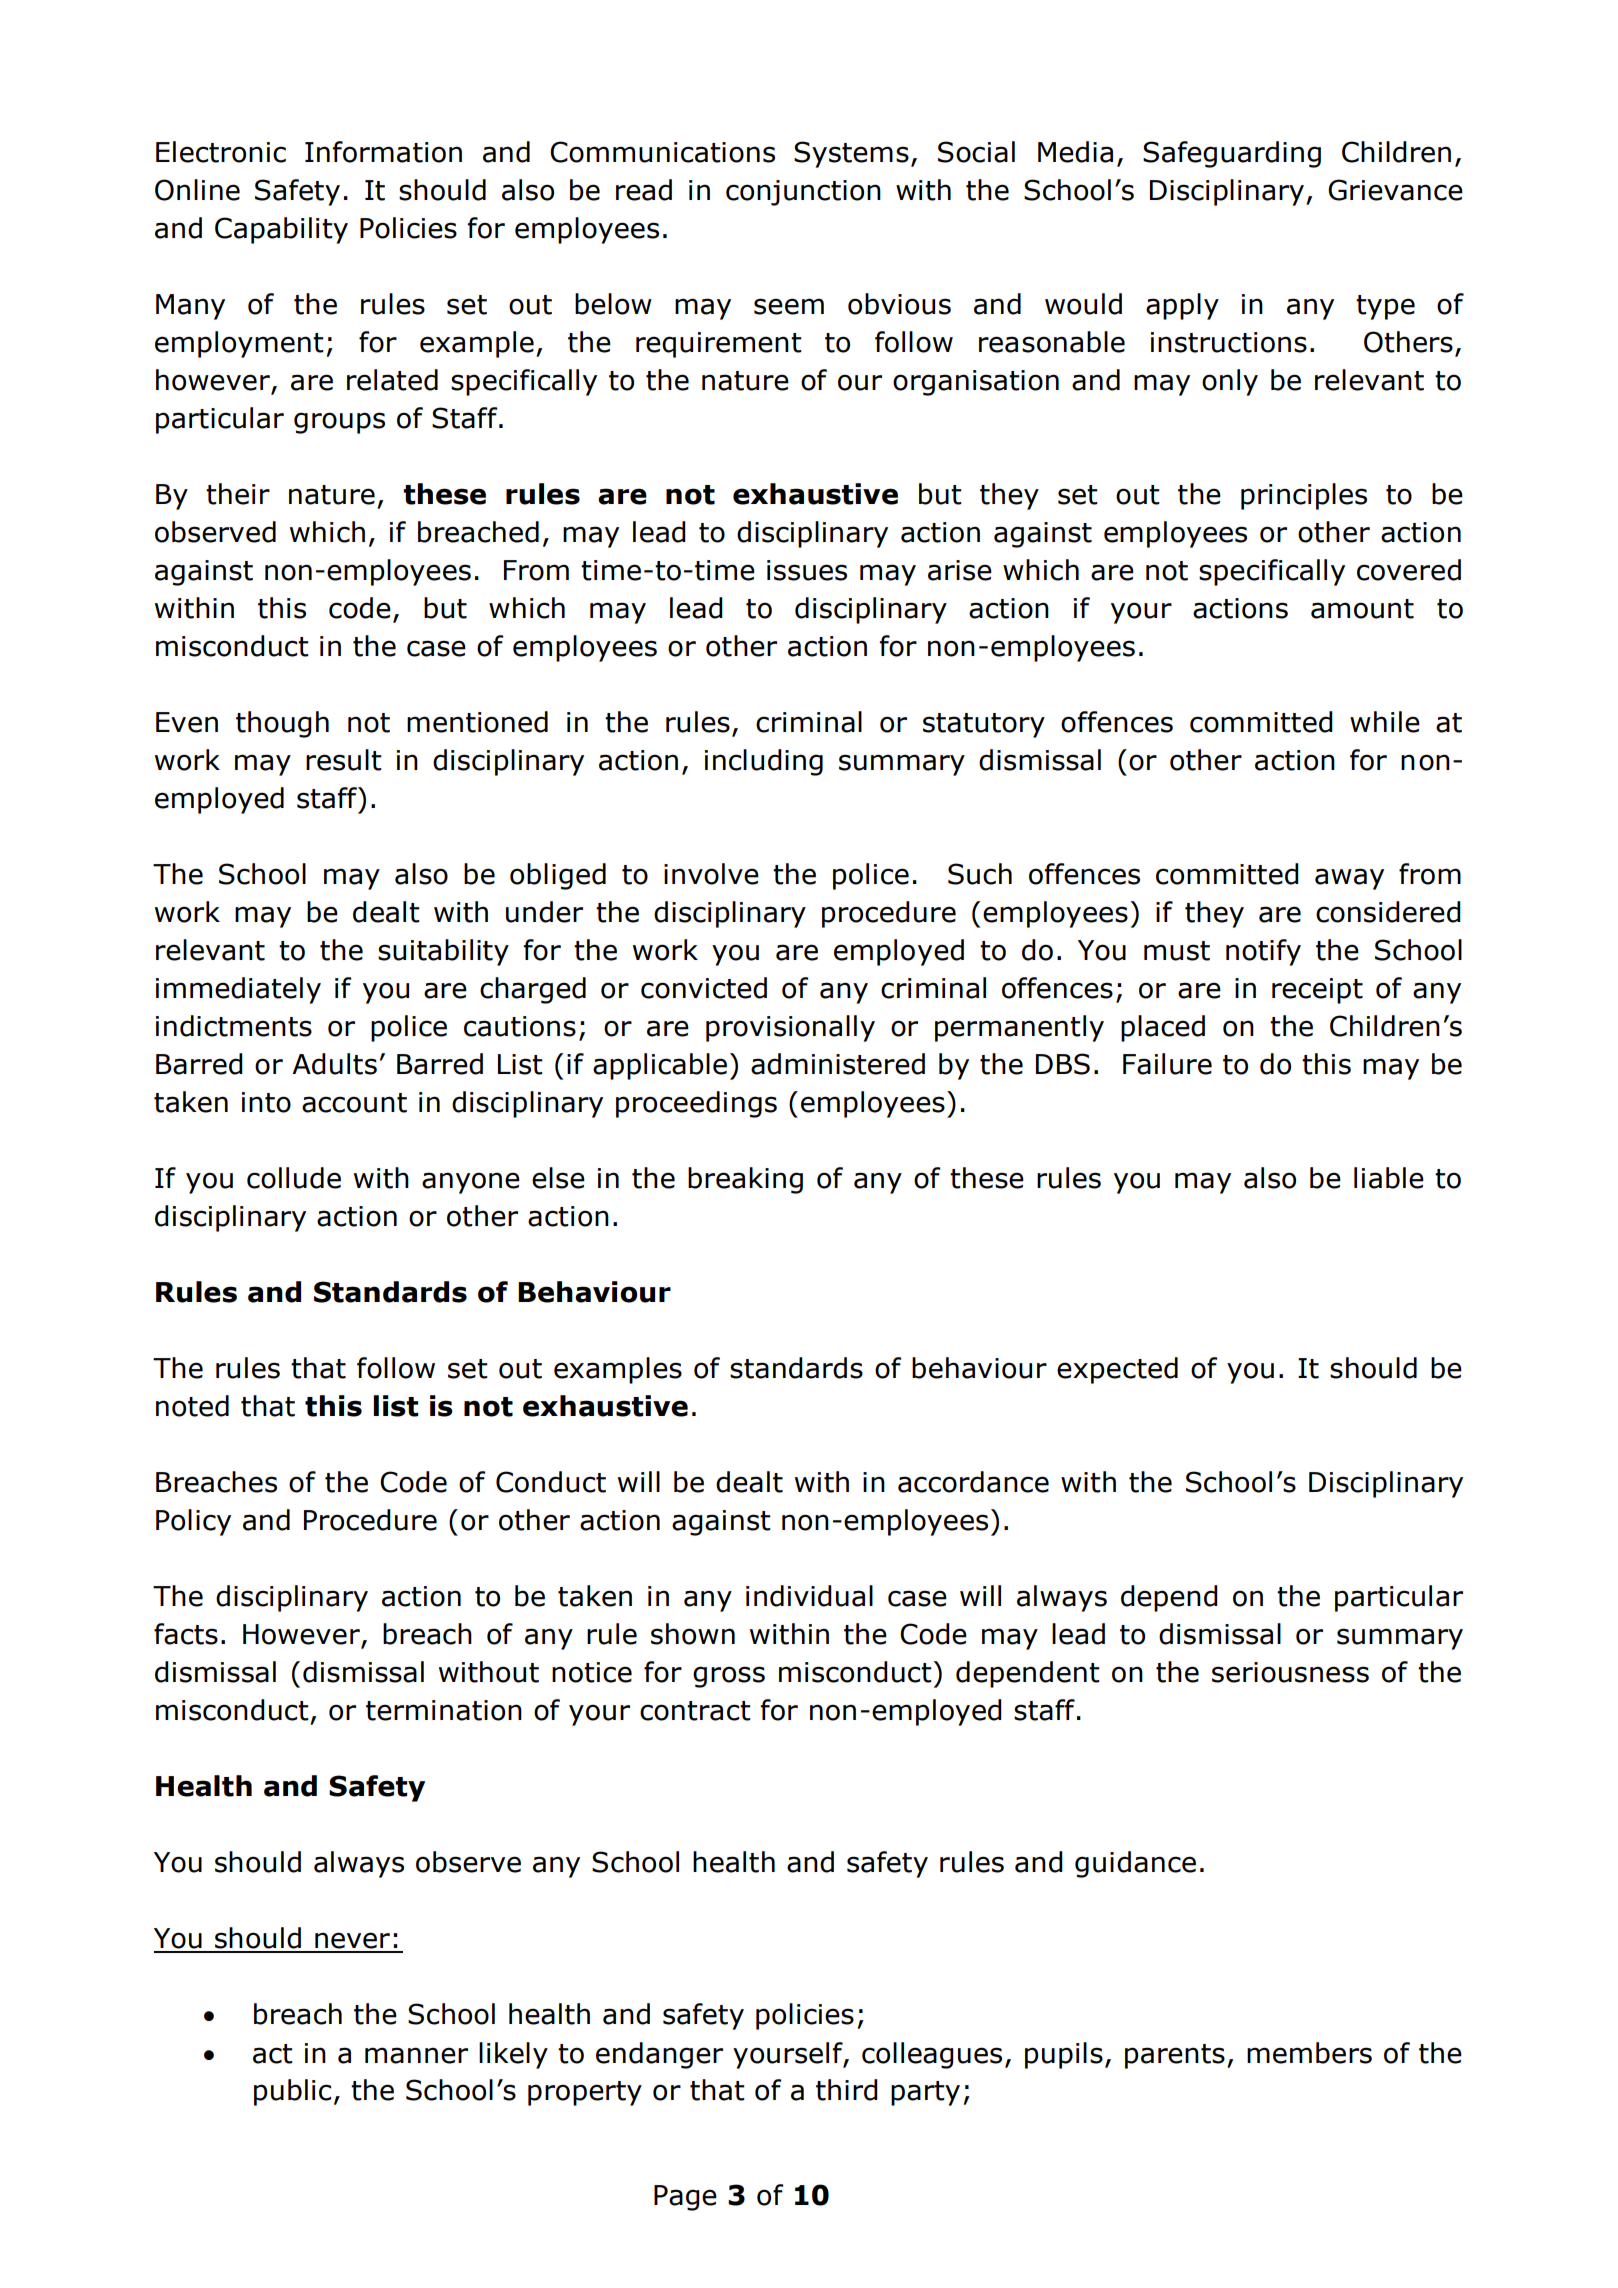 This screenshot has width=1618, height=2288. Describe the element at coordinates (444, 1710) in the screenshot. I see `termination` at that location.
